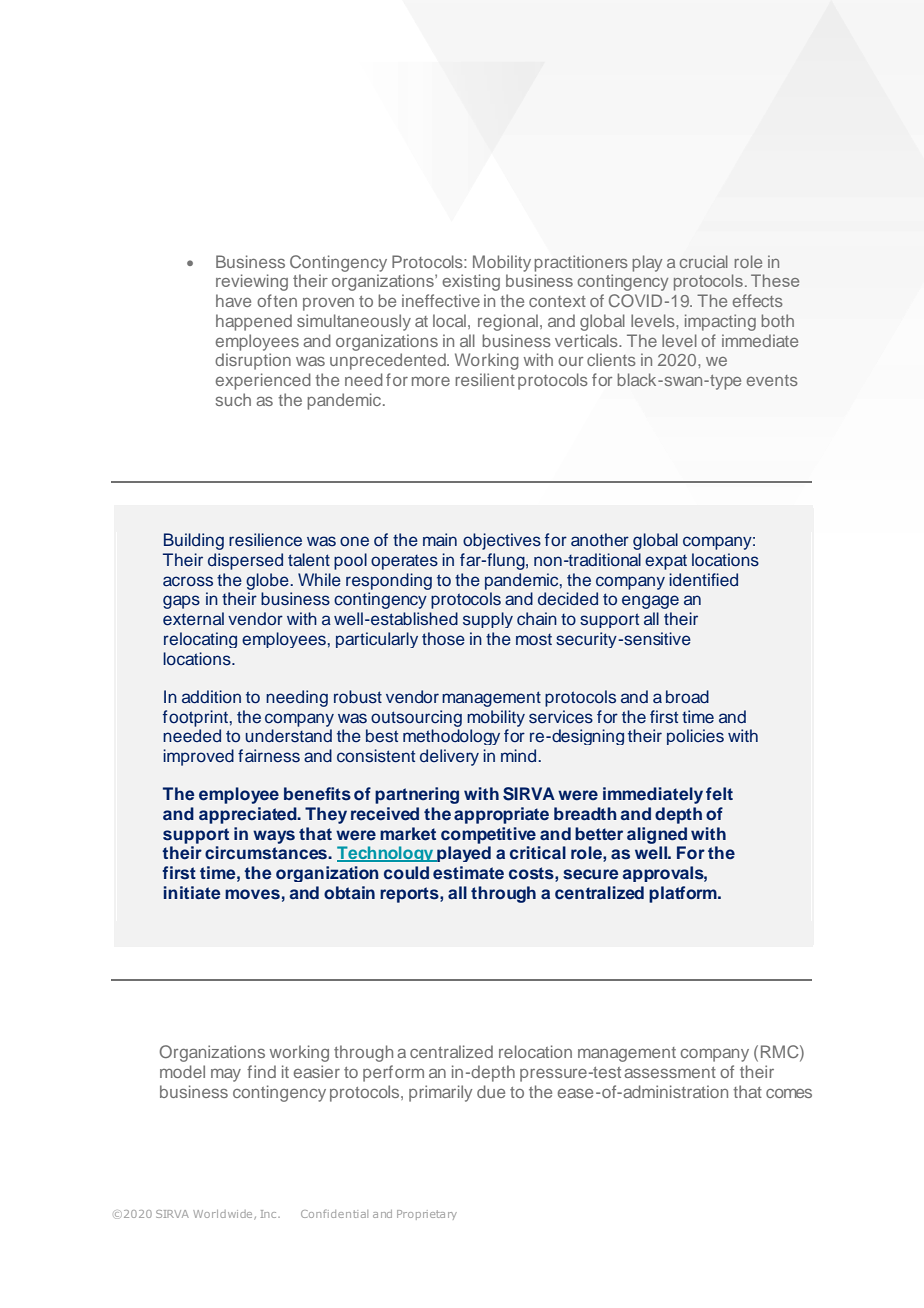 This screenshot has width=924, height=1308. What do you see at coordinates (269, 756) in the screenshot?
I see `fairness` at bounding box center [269, 756].
